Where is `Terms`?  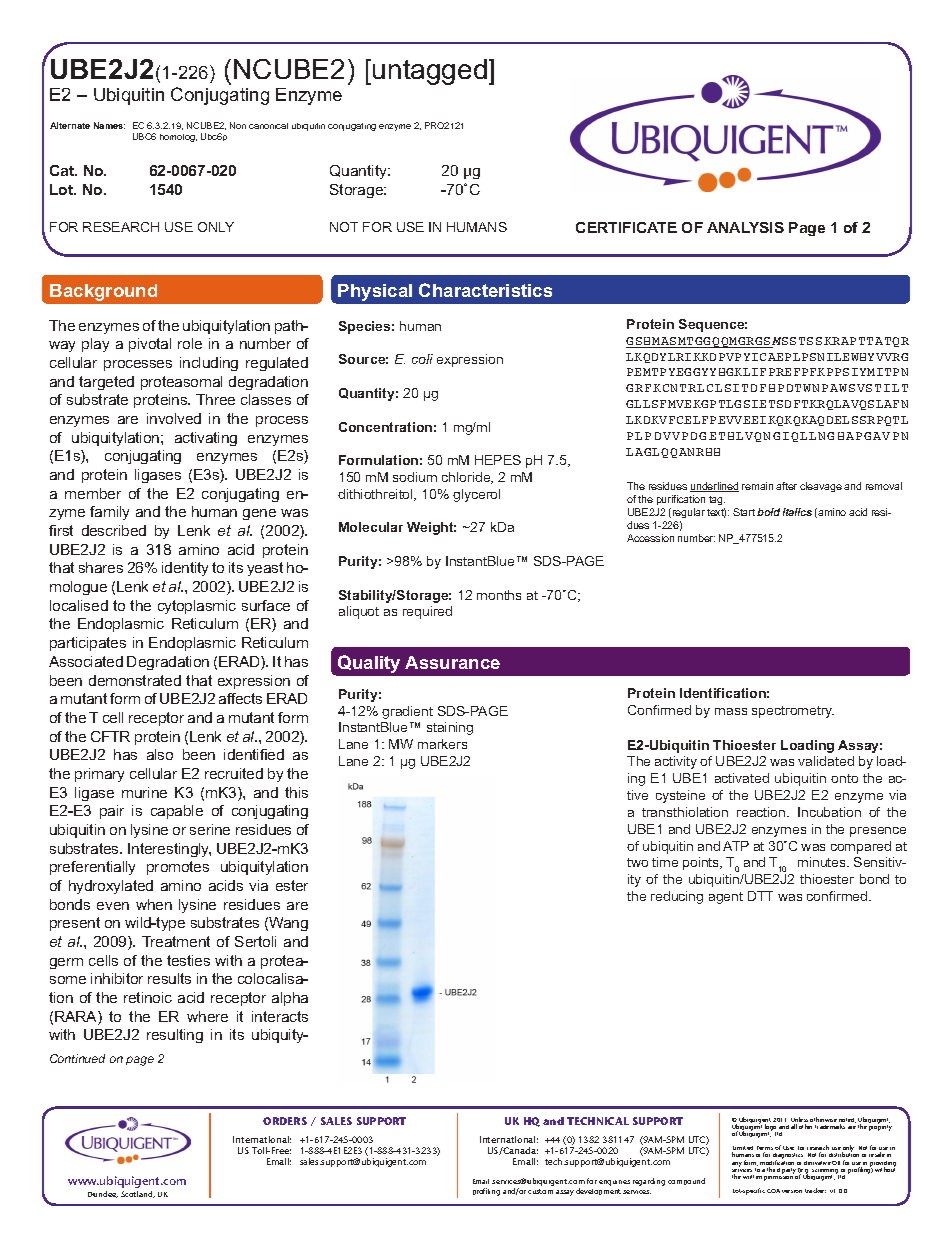
Terms is located at coordinates (765, 1149).
